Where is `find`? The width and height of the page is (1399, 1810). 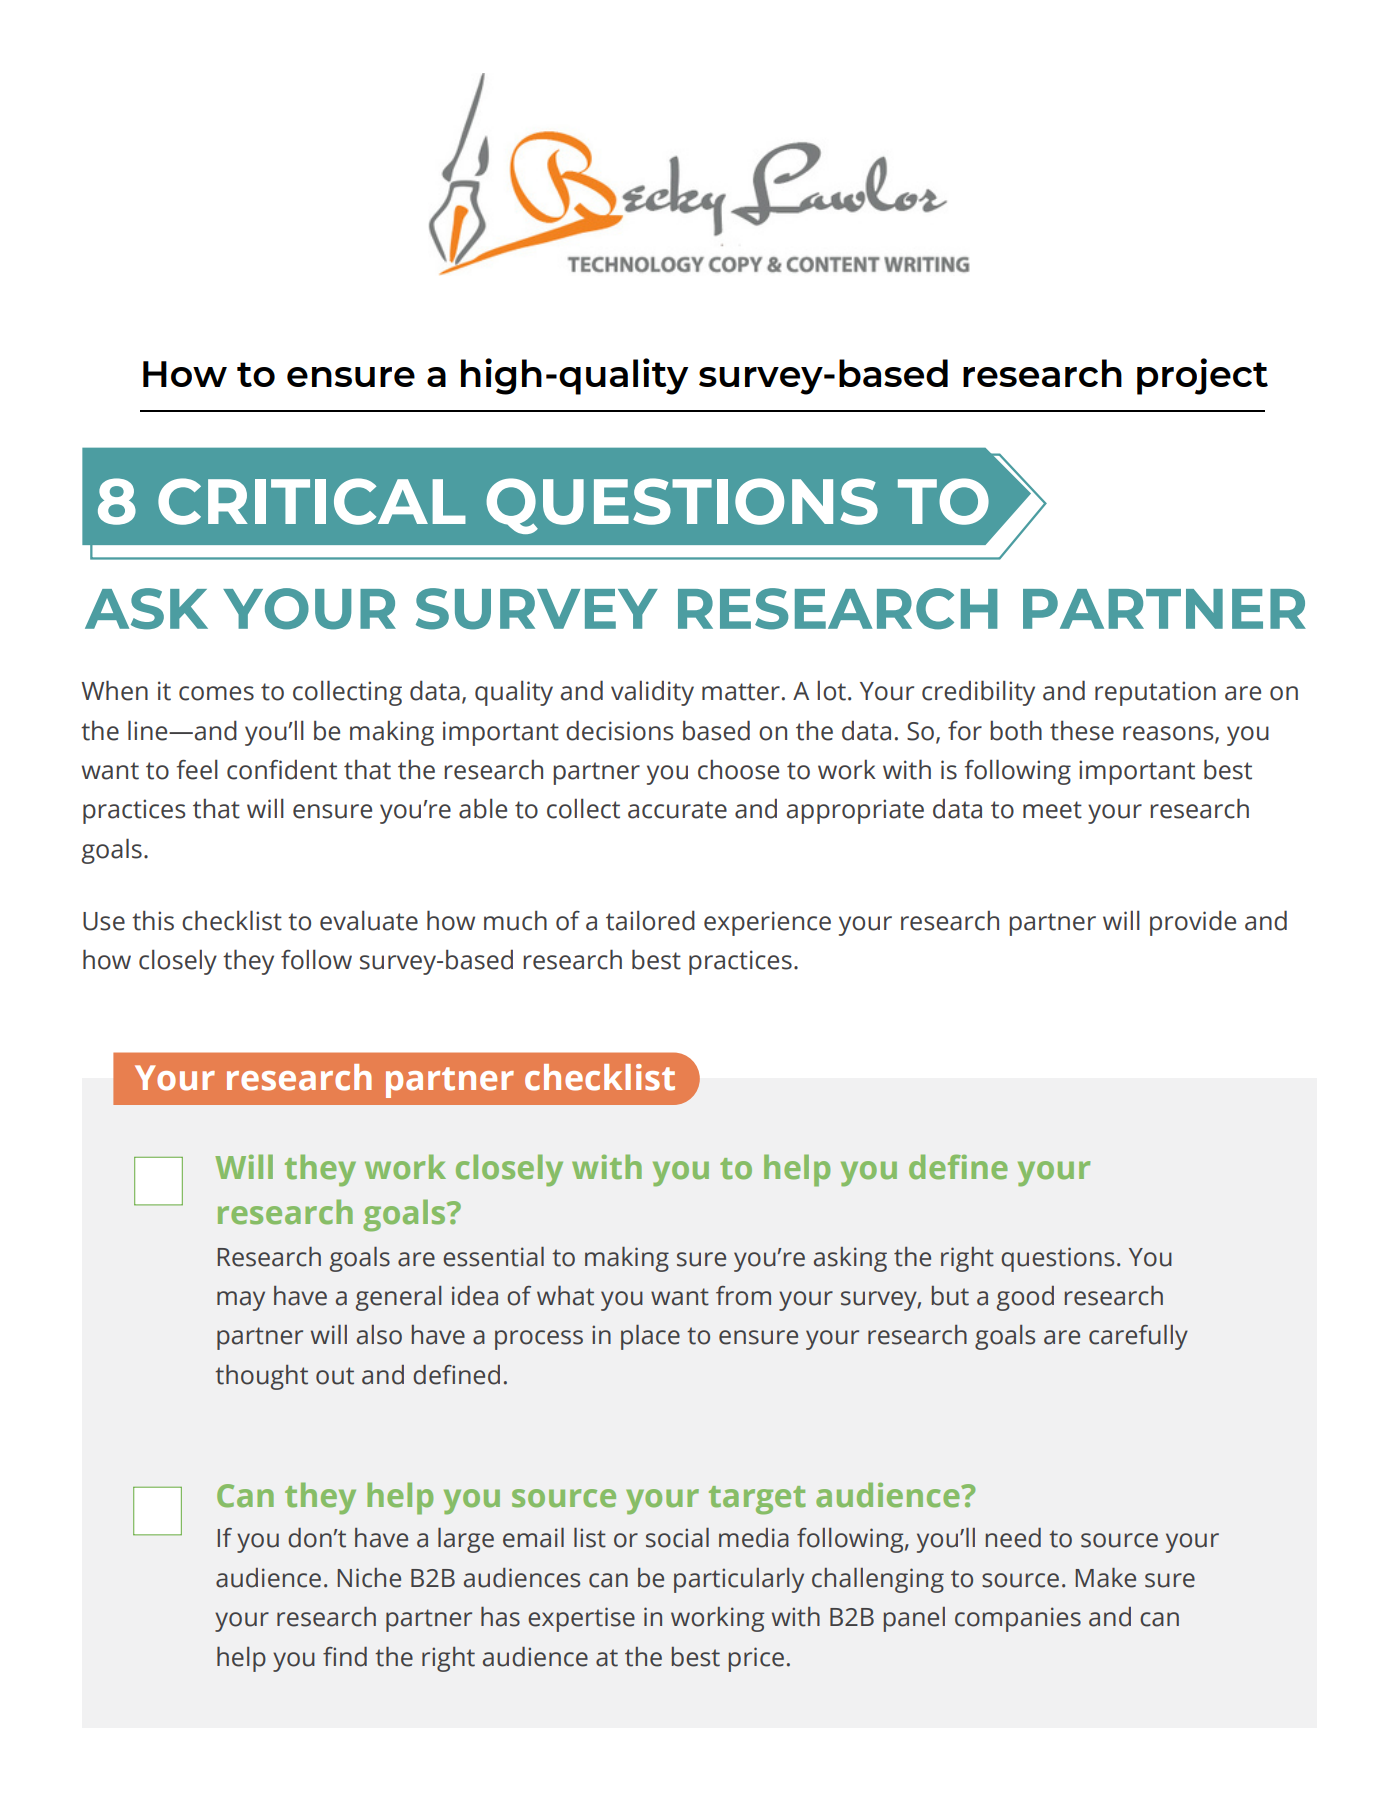 find is located at coordinates (345, 1657).
